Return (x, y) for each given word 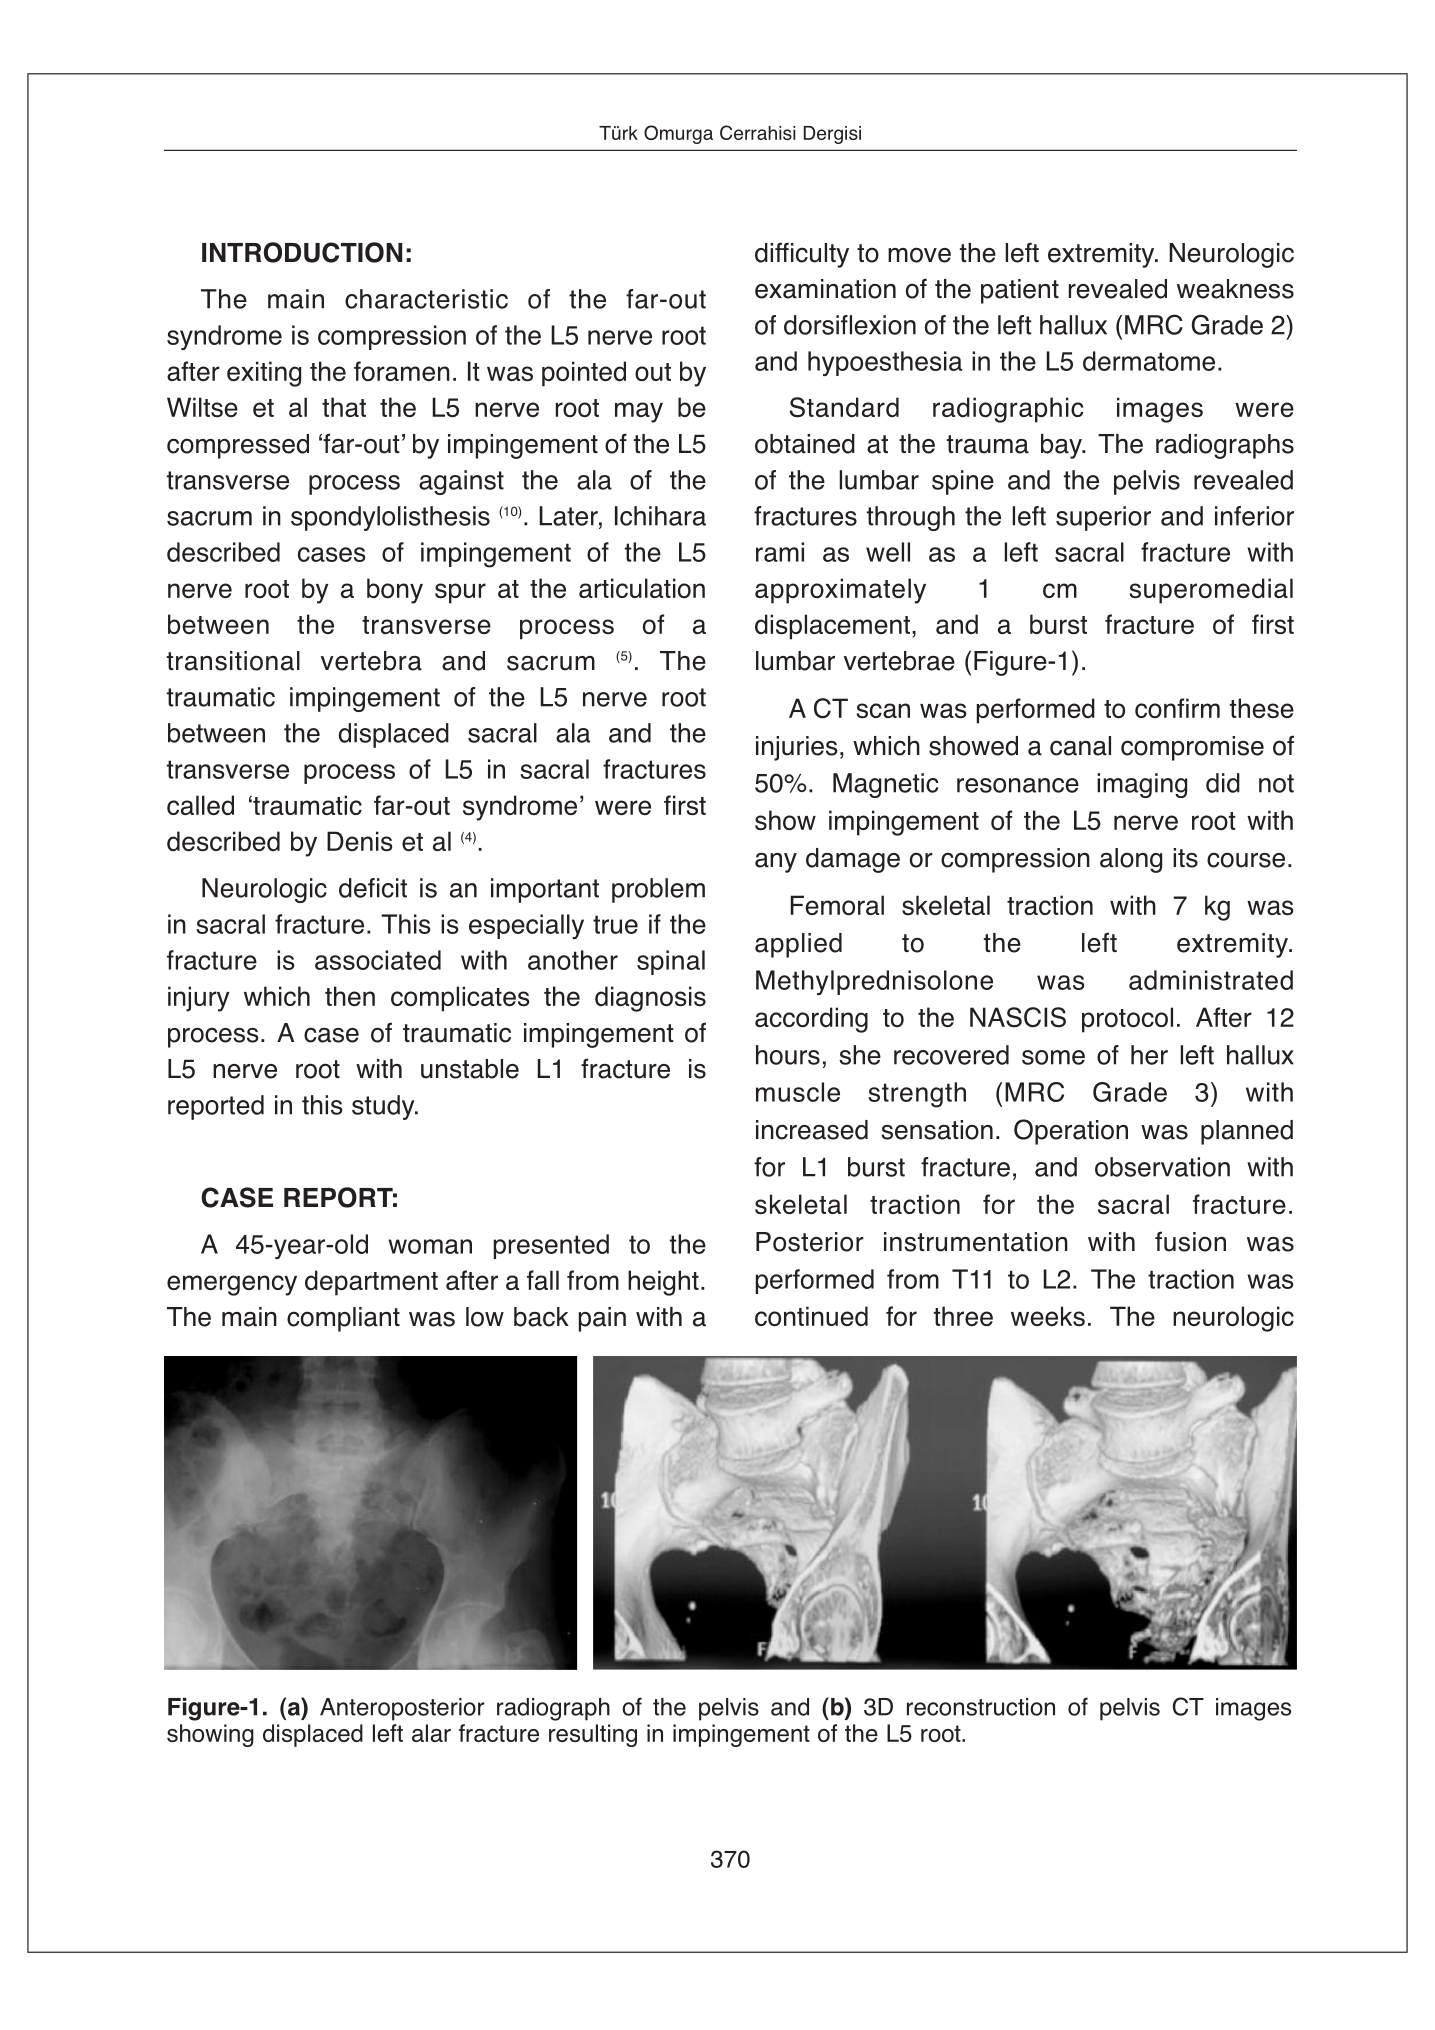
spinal (671, 962)
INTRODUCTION (302, 252)
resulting (593, 1735)
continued (811, 1316)
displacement (832, 627)
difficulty (802, 255)
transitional (233, 661)
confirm (1177, 708)
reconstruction (981, 1707)
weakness (1235, 289)
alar (431, 1733)
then (350, 996)
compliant (343, 1319)
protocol (1127, 1020)
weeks (1048, 1316)
